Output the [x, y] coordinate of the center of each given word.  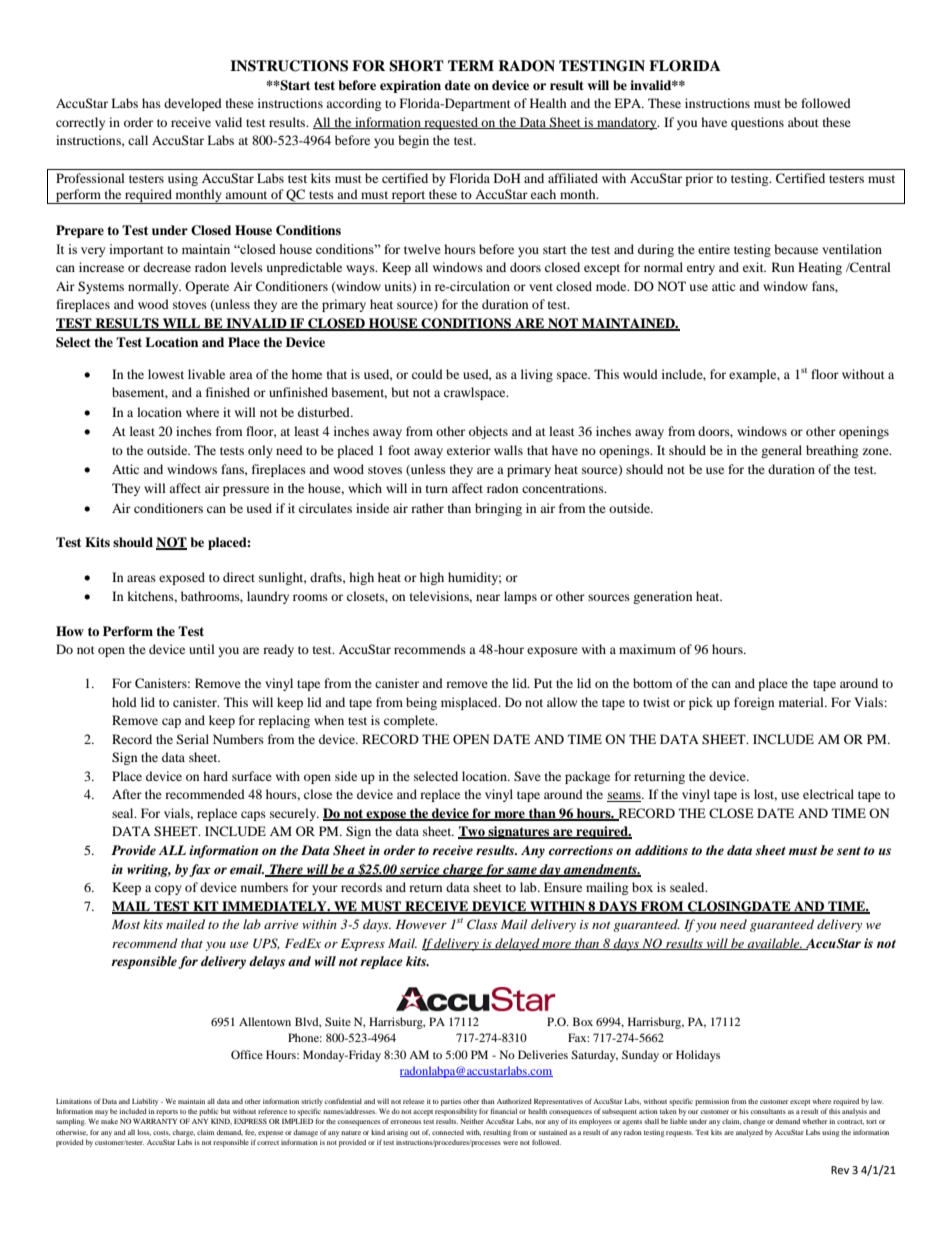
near [488, 597]
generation [662, 597]
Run [783, 267]
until [202, 649]
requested [451, 123]
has [151, 103]
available [774, 944]
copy [168, 890]
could [427, 374]
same [522, 871]
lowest [166, 374]
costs [161, 1133]
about [803, 122]
